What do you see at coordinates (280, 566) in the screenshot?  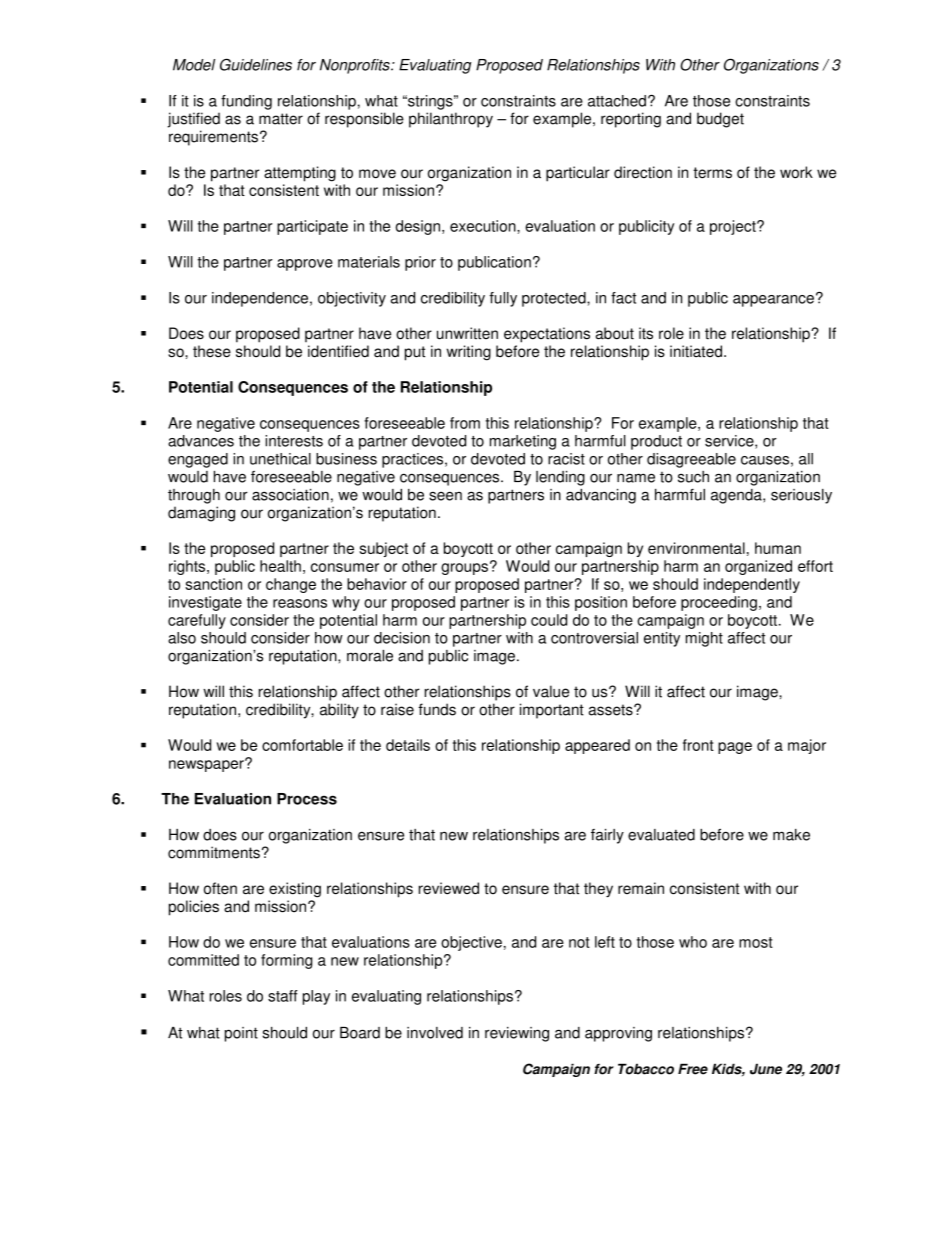 I see `health` at bounding box center [280, 566].
